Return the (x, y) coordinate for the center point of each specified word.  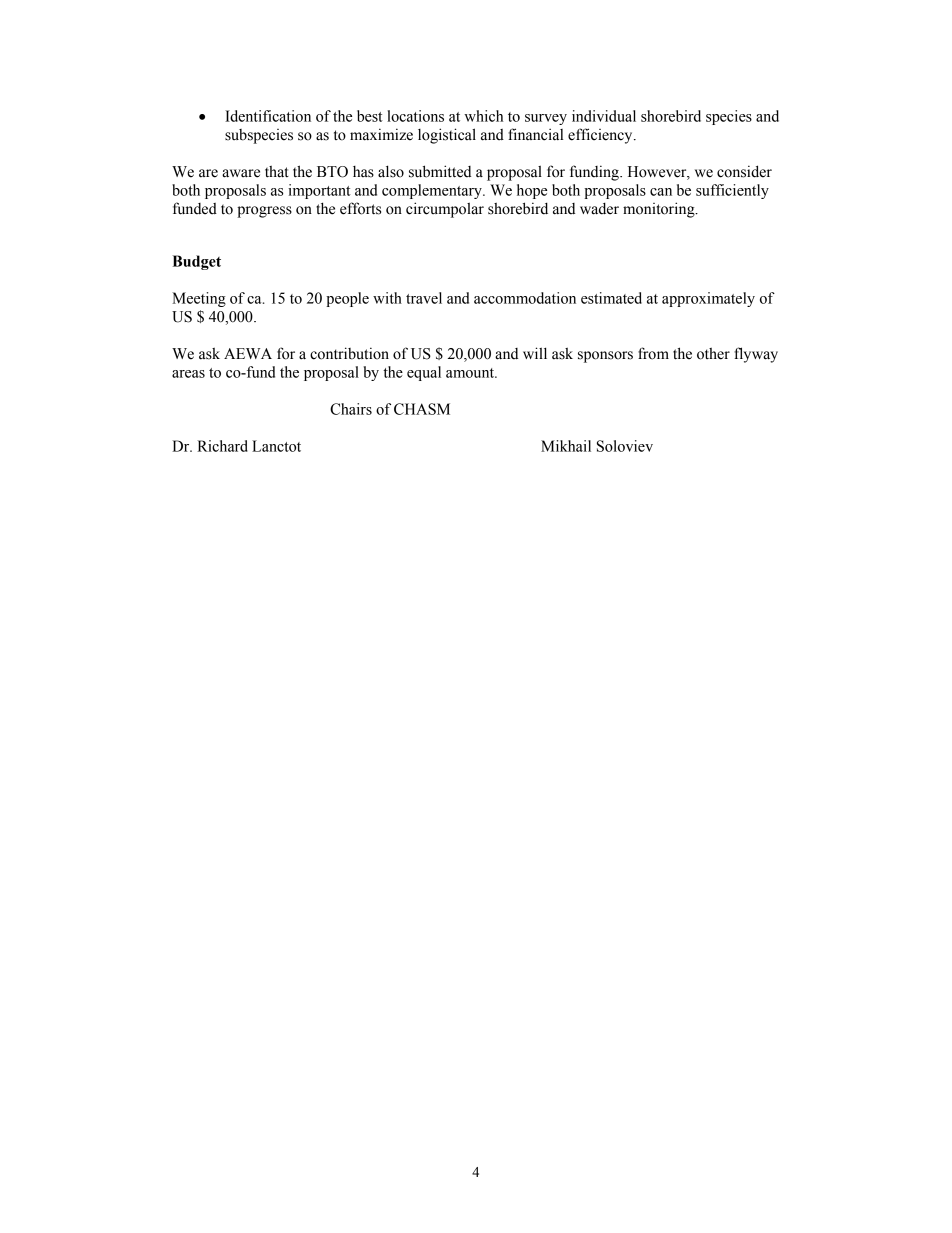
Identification (268, 116)
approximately (708, 299)
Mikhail (566, 446)
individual (604, 116)
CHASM (422, 409)
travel (424, 298)
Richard (222, 446)
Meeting (199, 299)
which (483, 116)
